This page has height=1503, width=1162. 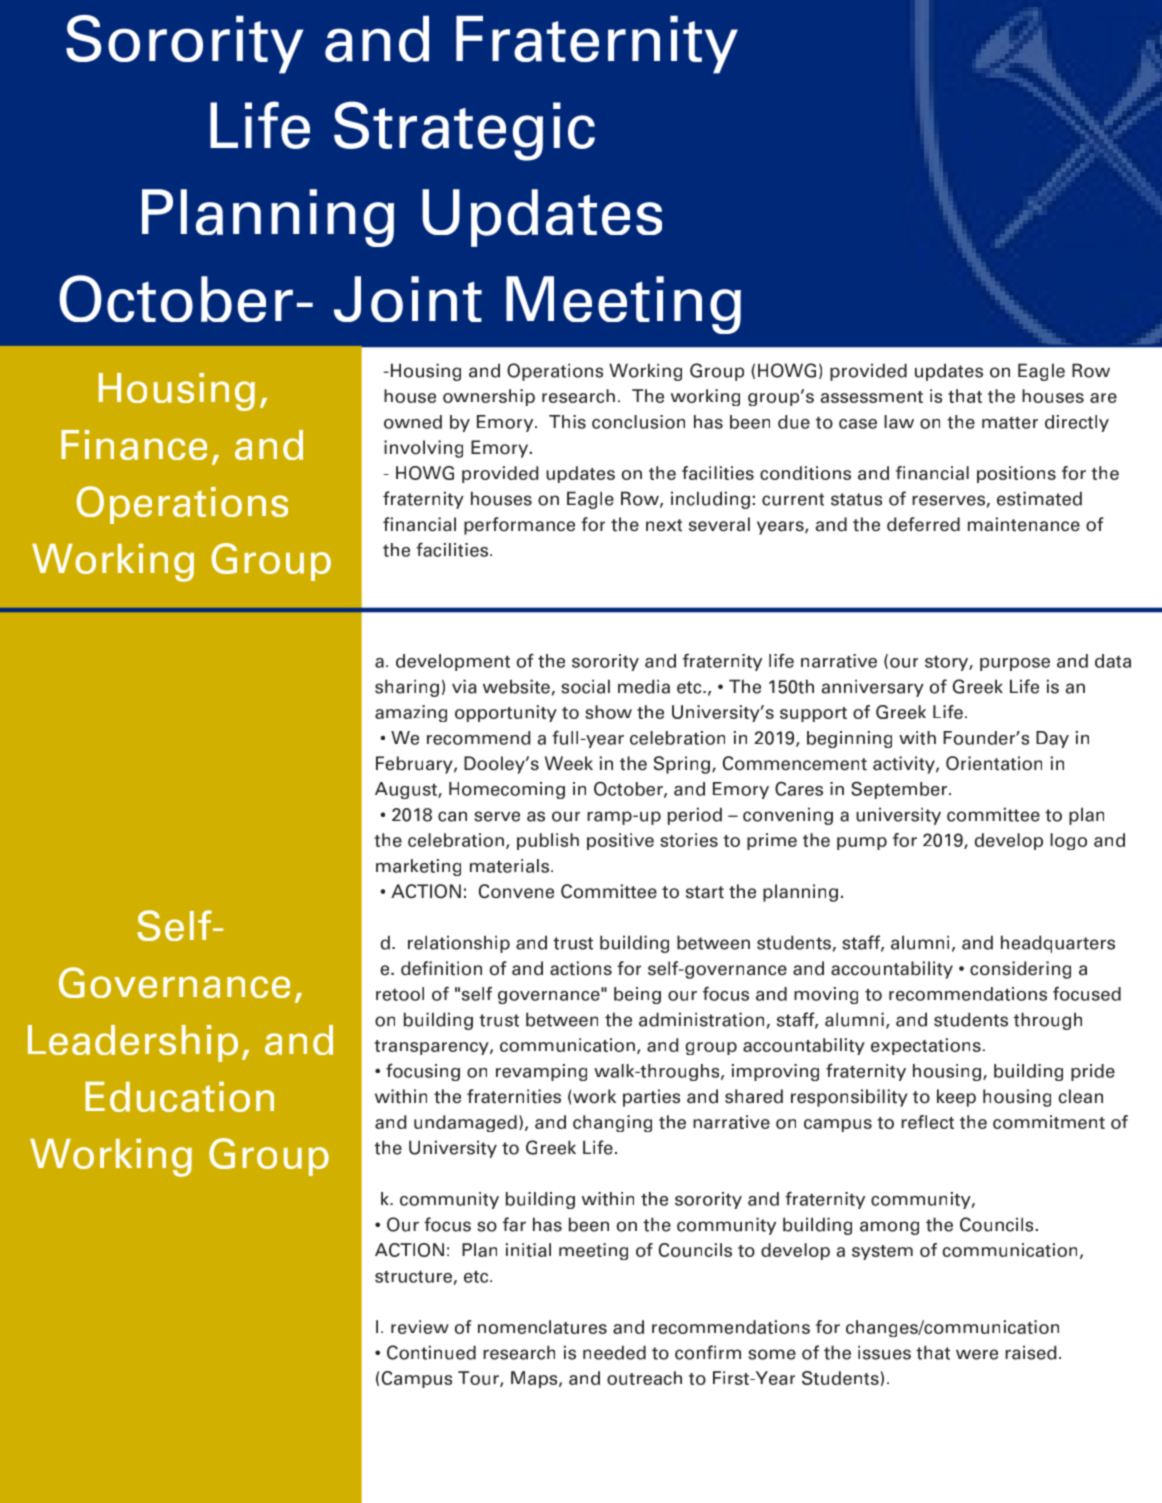 I want to click on maintenance, so click(x=1024, y=524).
